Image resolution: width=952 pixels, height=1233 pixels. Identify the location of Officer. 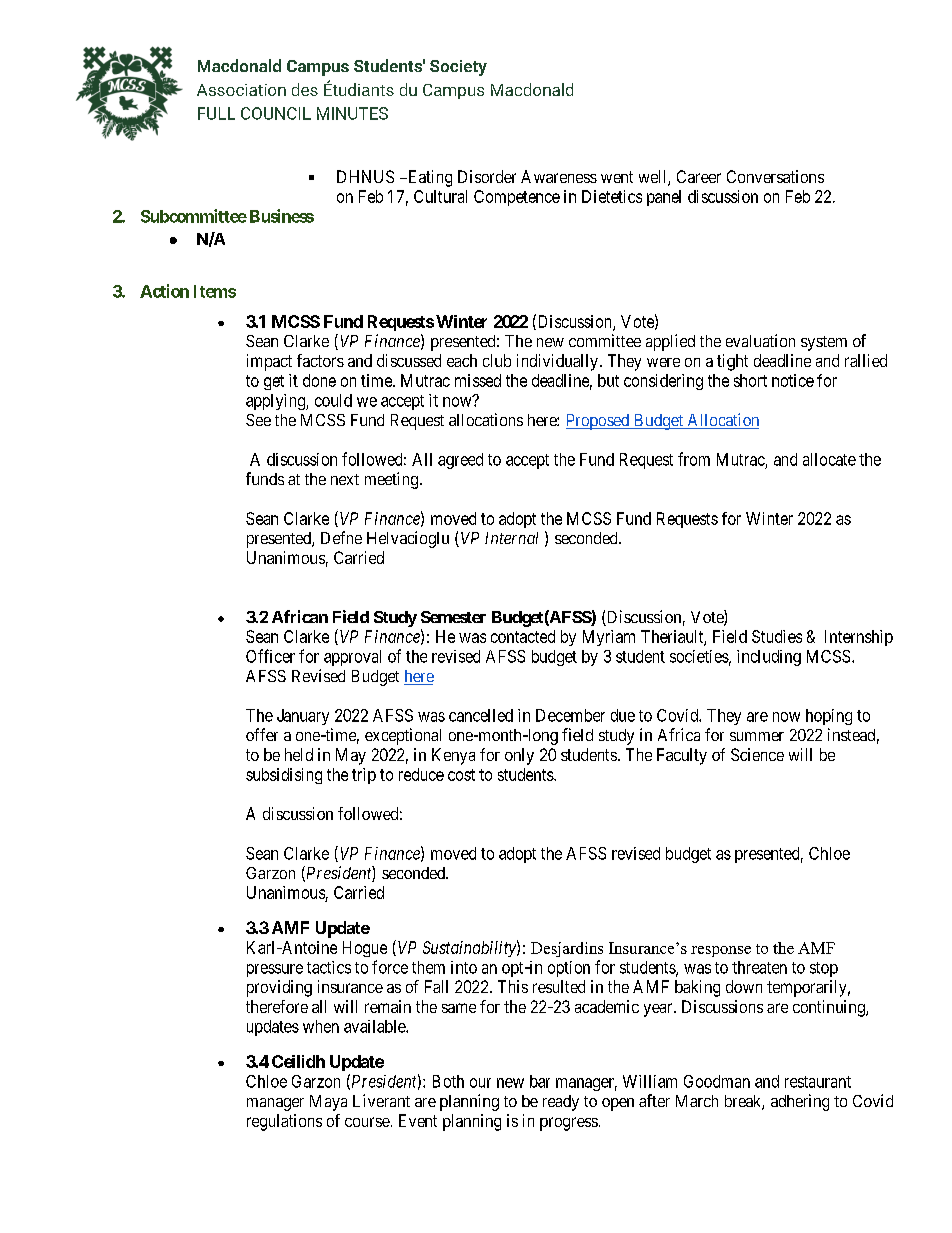
(270, 656).
